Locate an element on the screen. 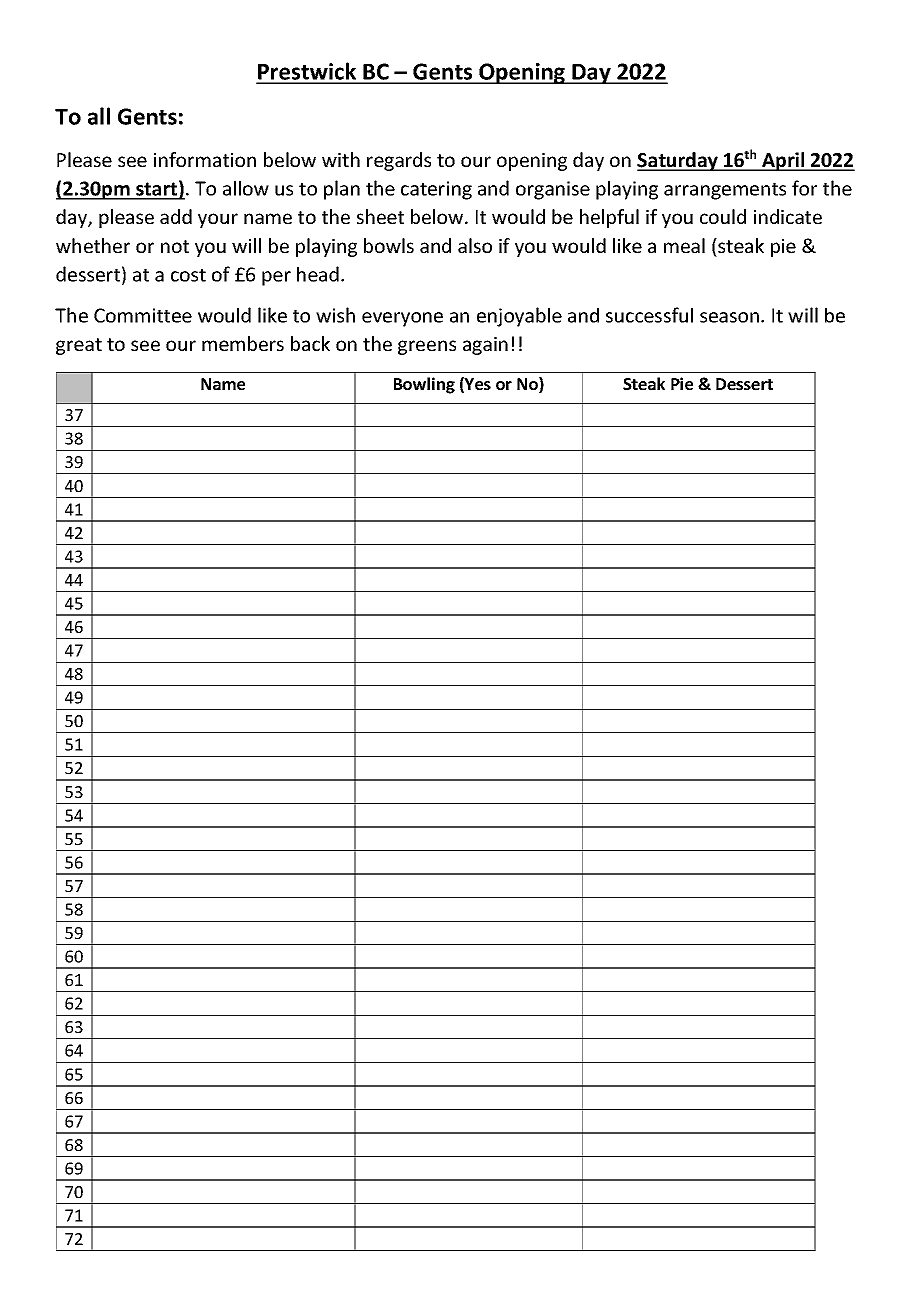 The height and width of the screenshot is (1308, 924). everyone is located at coordinates (402, 319).
